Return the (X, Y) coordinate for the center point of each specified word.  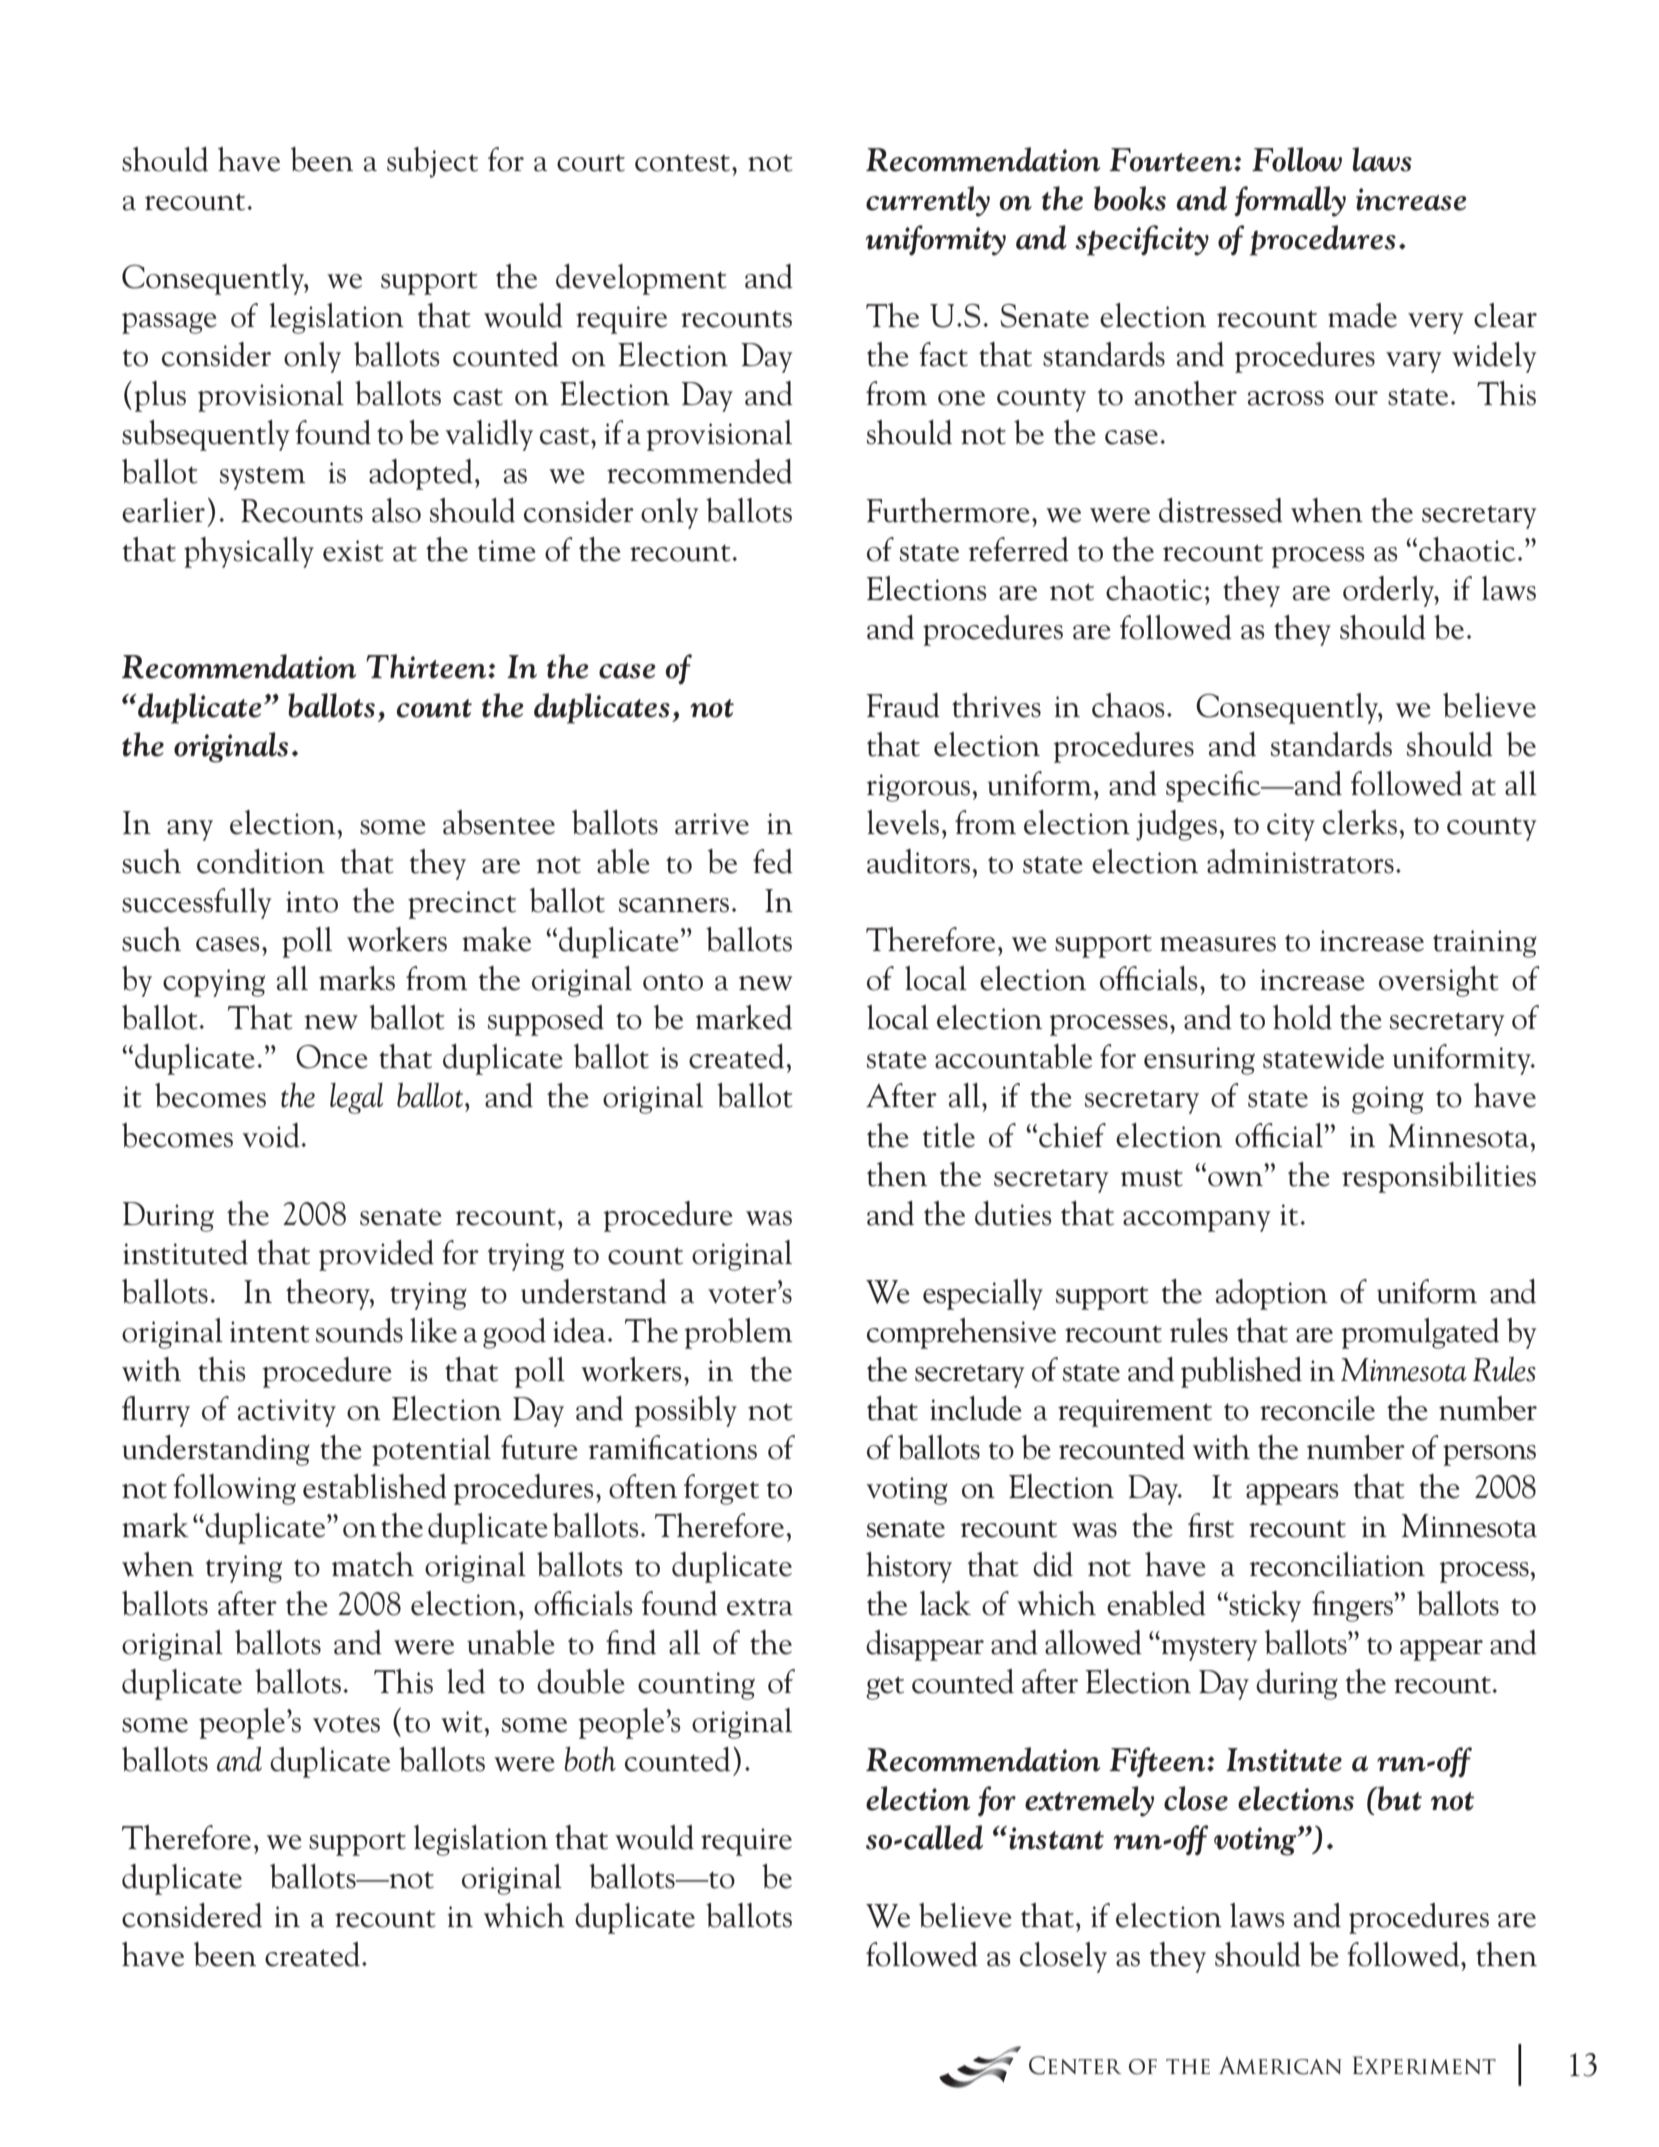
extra (760, 1607)
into (312, 902)
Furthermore (948, 510)
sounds (359, 1330)
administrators (1300, 861)
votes (346, 1724)
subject (432, 162)
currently (928, 201)
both (590, 1759)
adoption (1272, 1294)
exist (353, 551)
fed (773, 861)
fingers (1353, 1606)
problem (738, 1333)
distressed (1221, 510)
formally (1290, 201)
